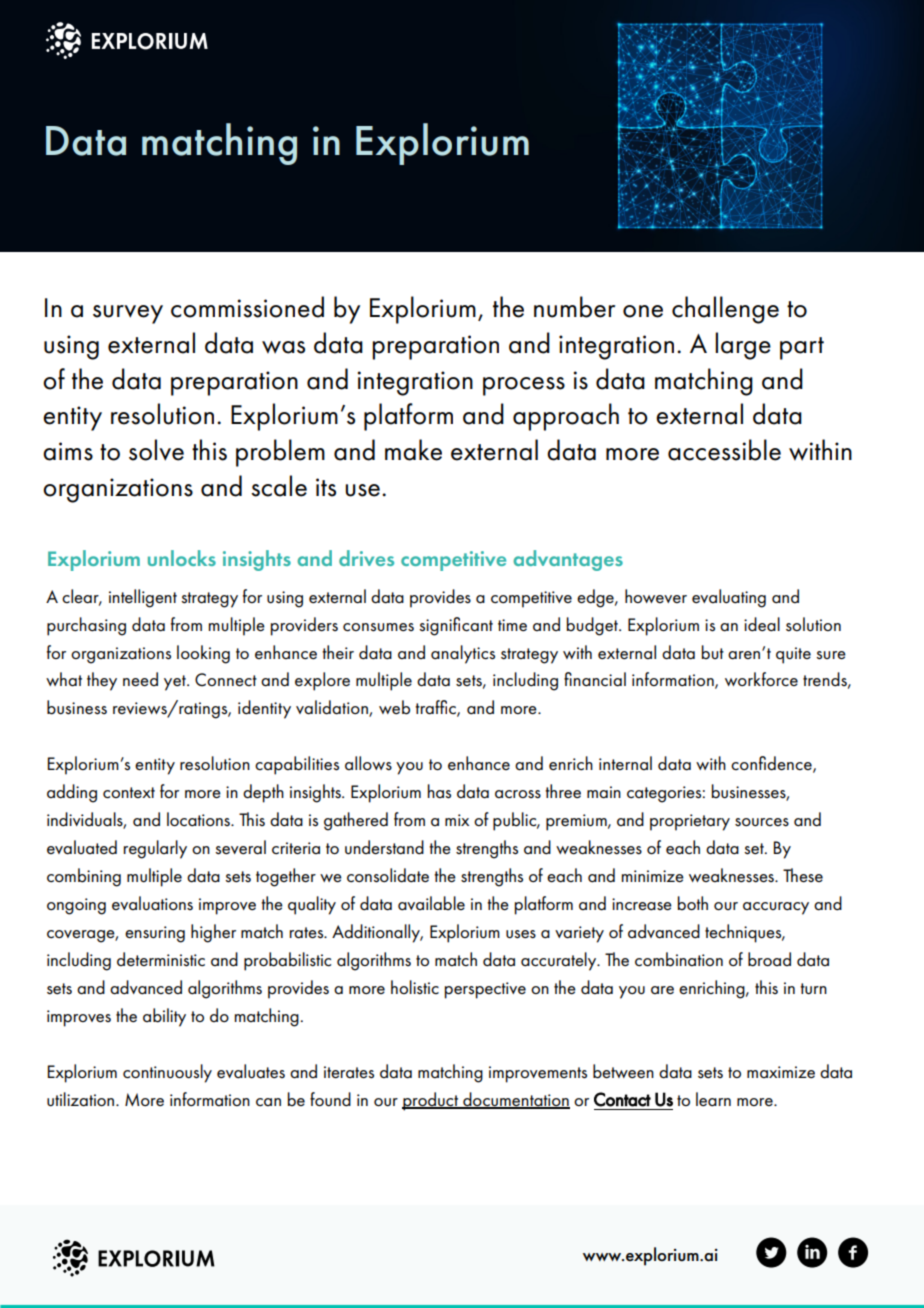 The image size is (924, 1308). Describe the element at coordinates (457, 820) in the document. I see `mix` at that location.
